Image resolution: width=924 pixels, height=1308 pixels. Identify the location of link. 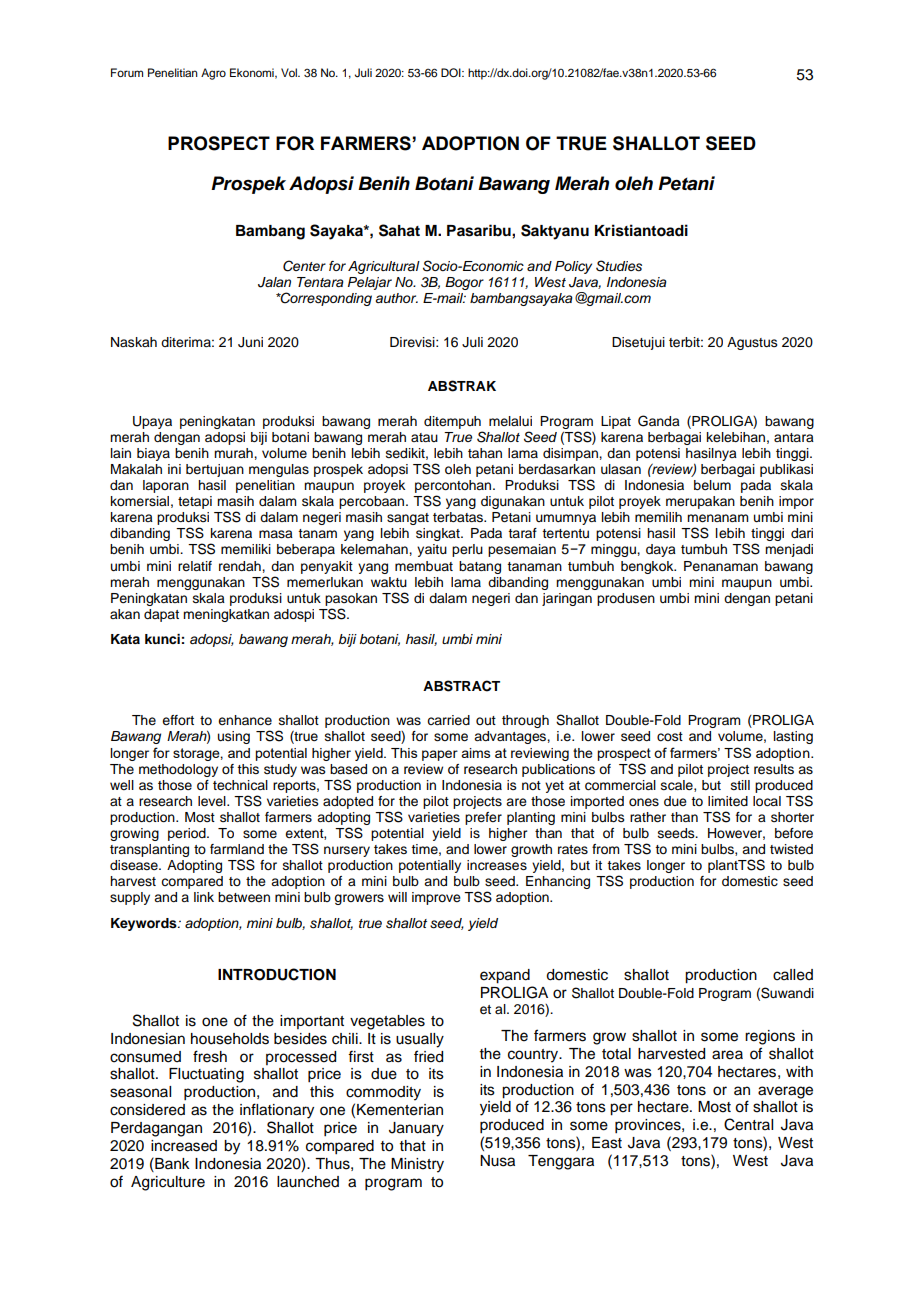
(204, 897).
